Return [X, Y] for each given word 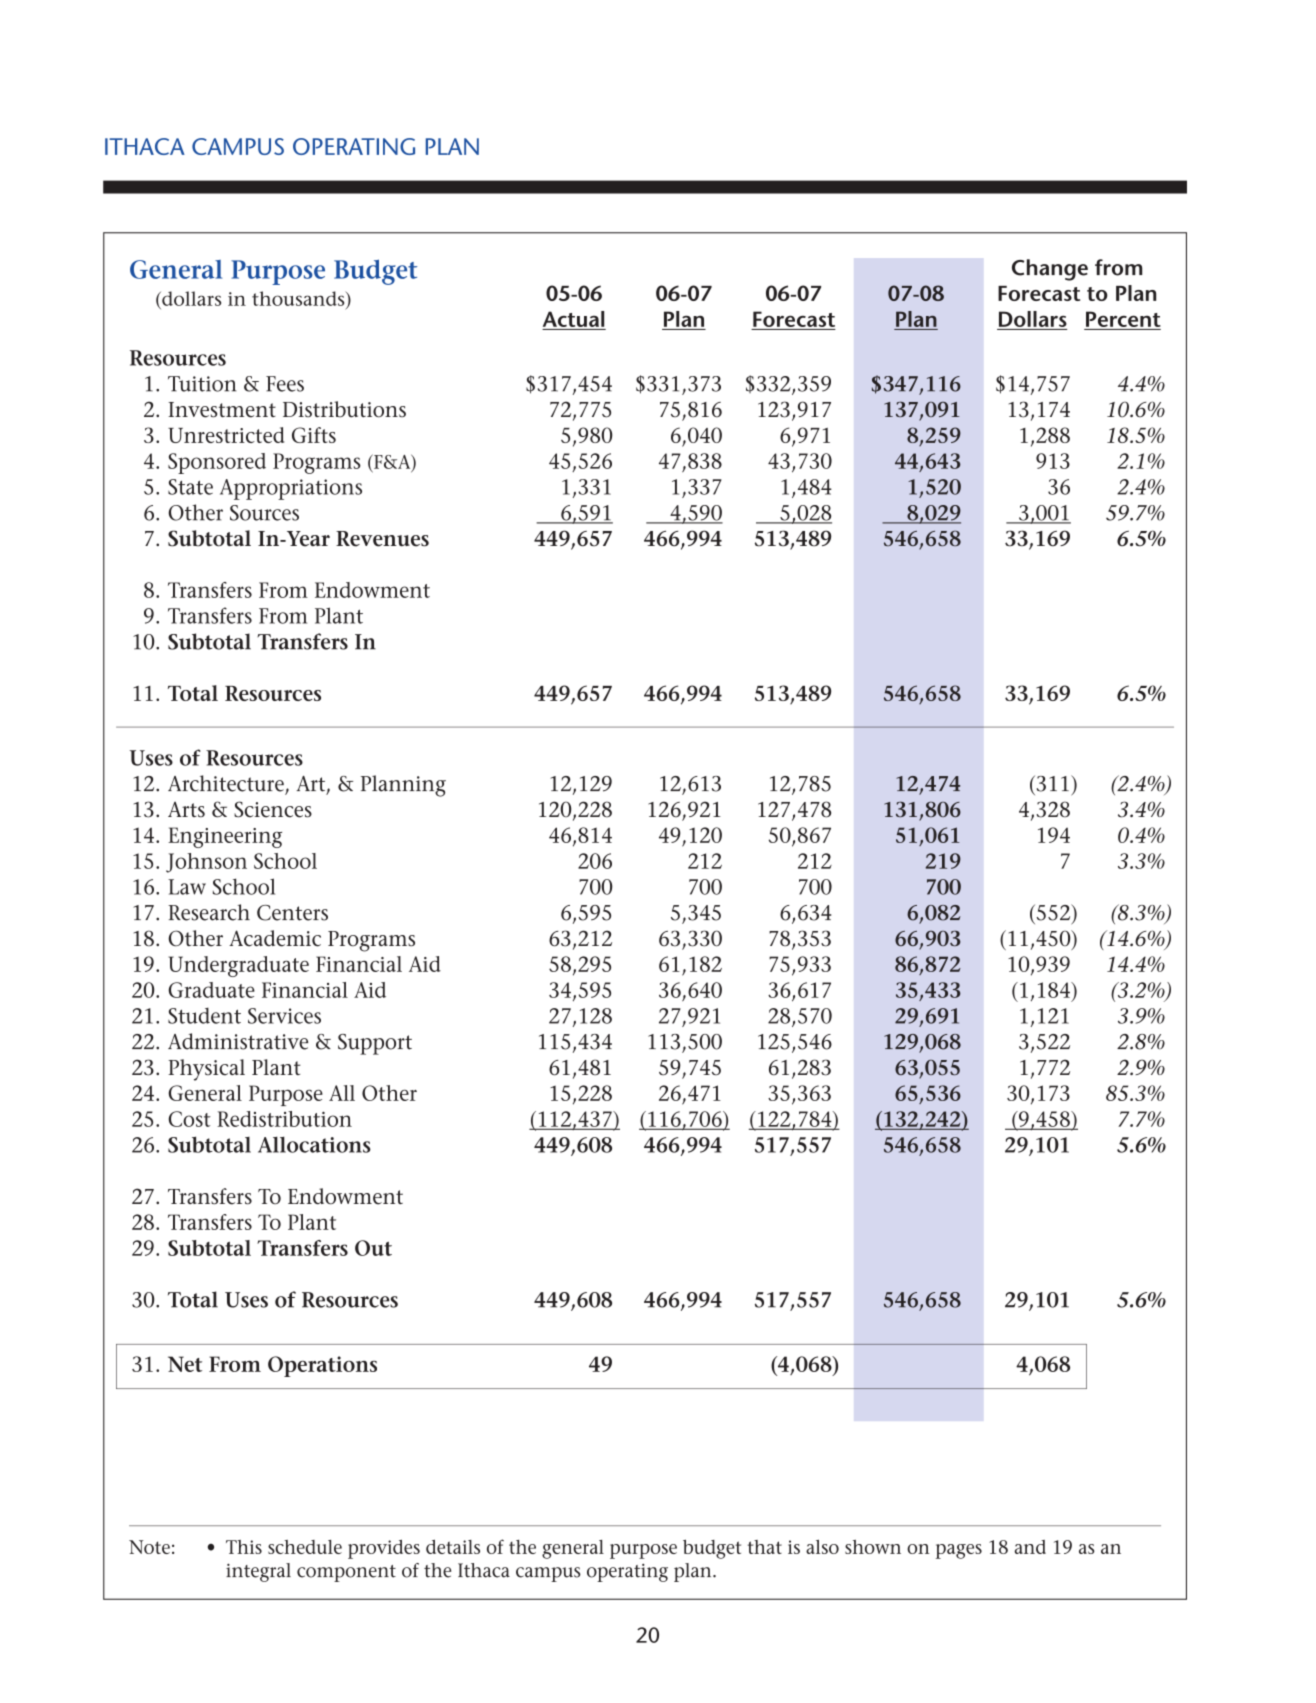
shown [873, 1547]
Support [375, 1044]
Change [1050, 270]
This [244, 1547]
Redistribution [284, 1119]
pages [959, 1551]
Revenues [382, 539]
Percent [1123, 319]
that [765, 1547]
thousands [299, 298]
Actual [573, 319]
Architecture [227, 784]
